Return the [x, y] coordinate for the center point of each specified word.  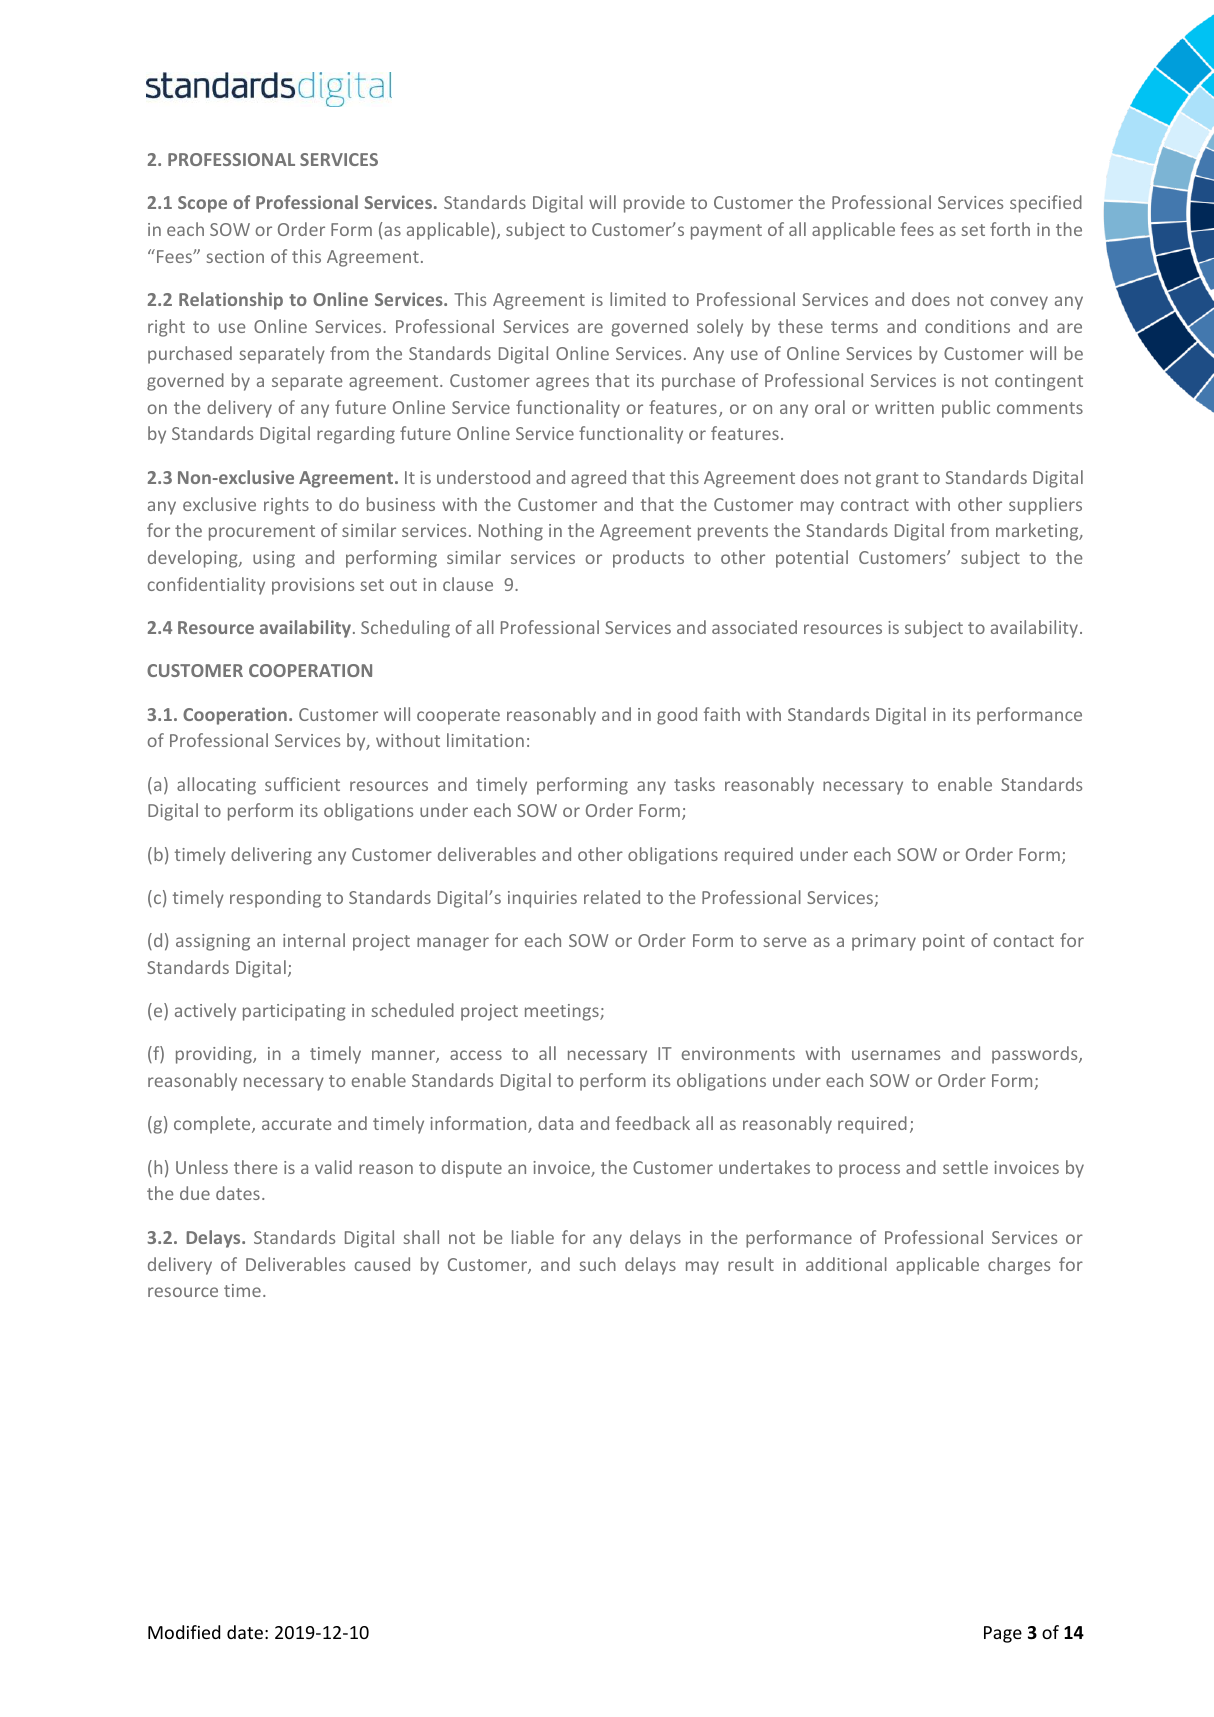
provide [654, 204]
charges [1019, 1266]
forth [1010, 229]
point [944, 942]
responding [275, 899]
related [612, 897]
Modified [184, 1632]
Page [1003, 1634]
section [235, 256]
